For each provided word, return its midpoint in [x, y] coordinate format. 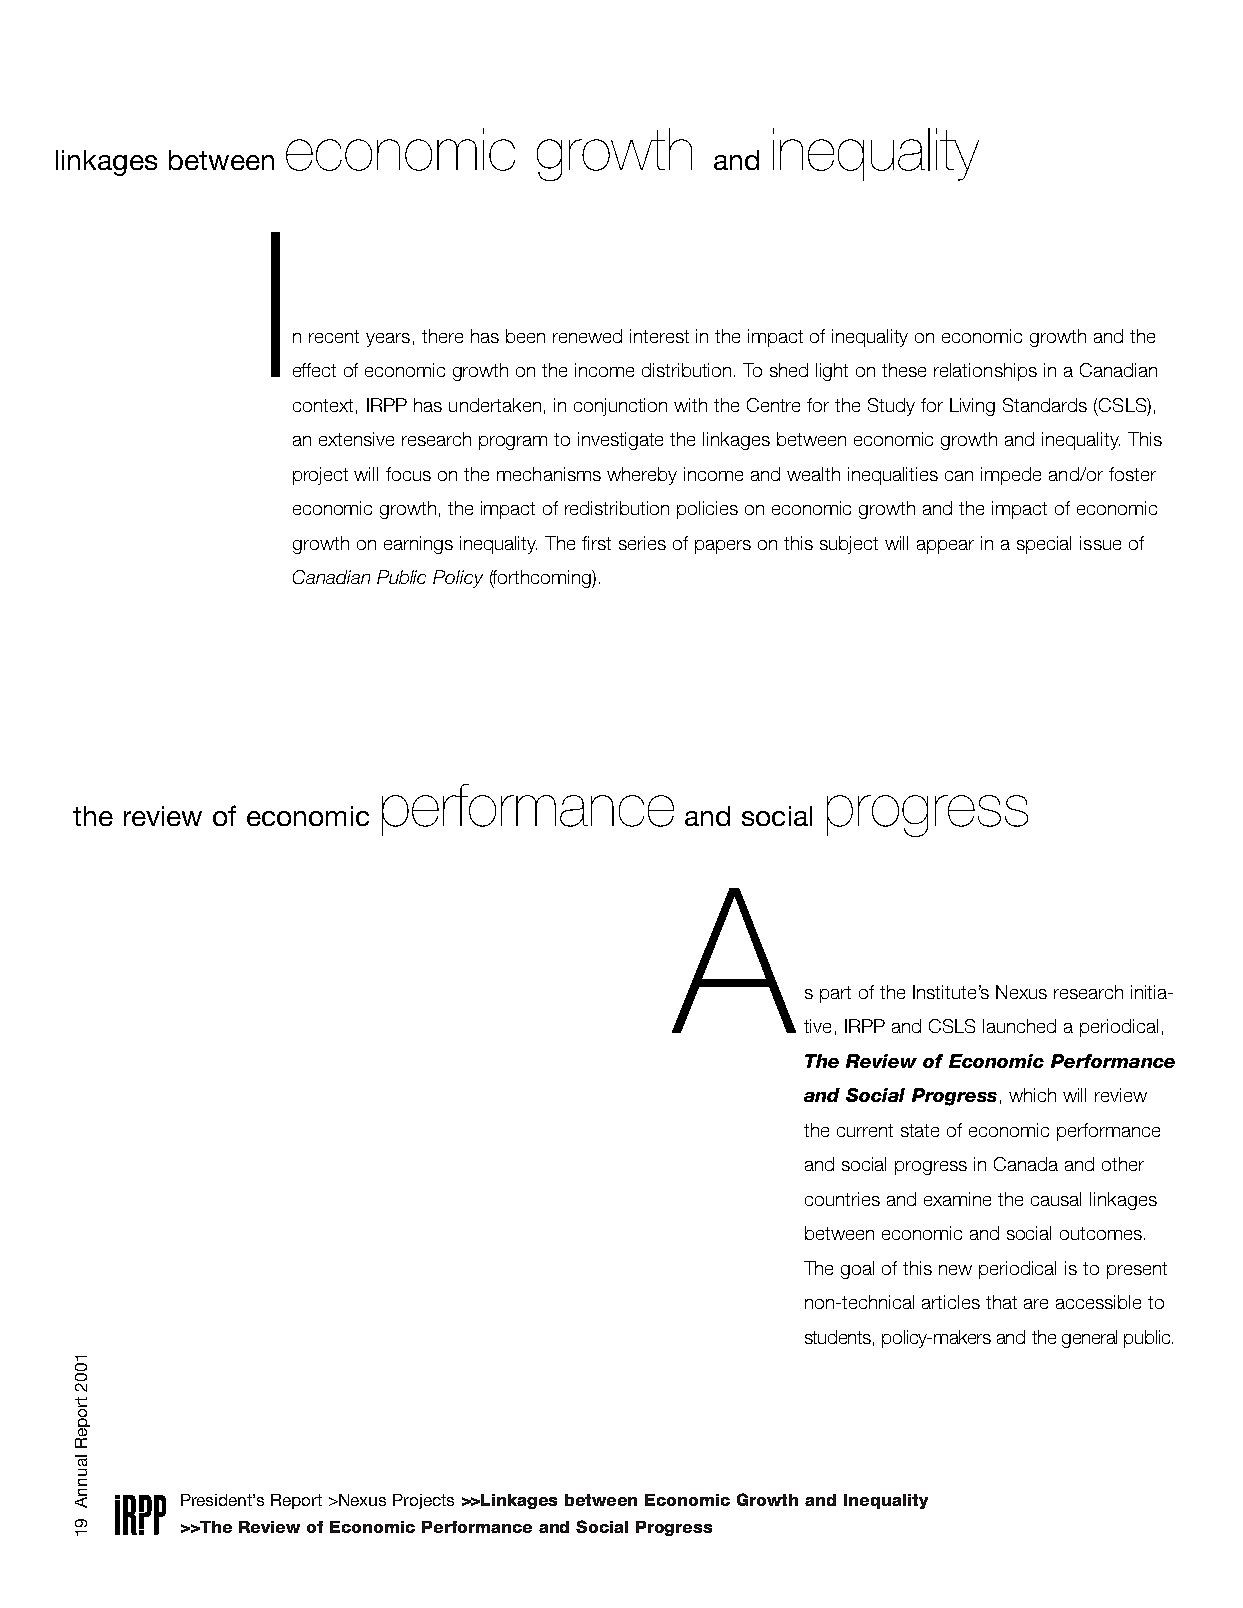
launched [1019, 1026]
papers [723, 547]
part [835, 994]
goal [857, 1270]
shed [789, 370]
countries [842, 1199]
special [1044, 545]
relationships [985, 372]
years [388, 340]
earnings [418, 545]
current [865, 1130]
